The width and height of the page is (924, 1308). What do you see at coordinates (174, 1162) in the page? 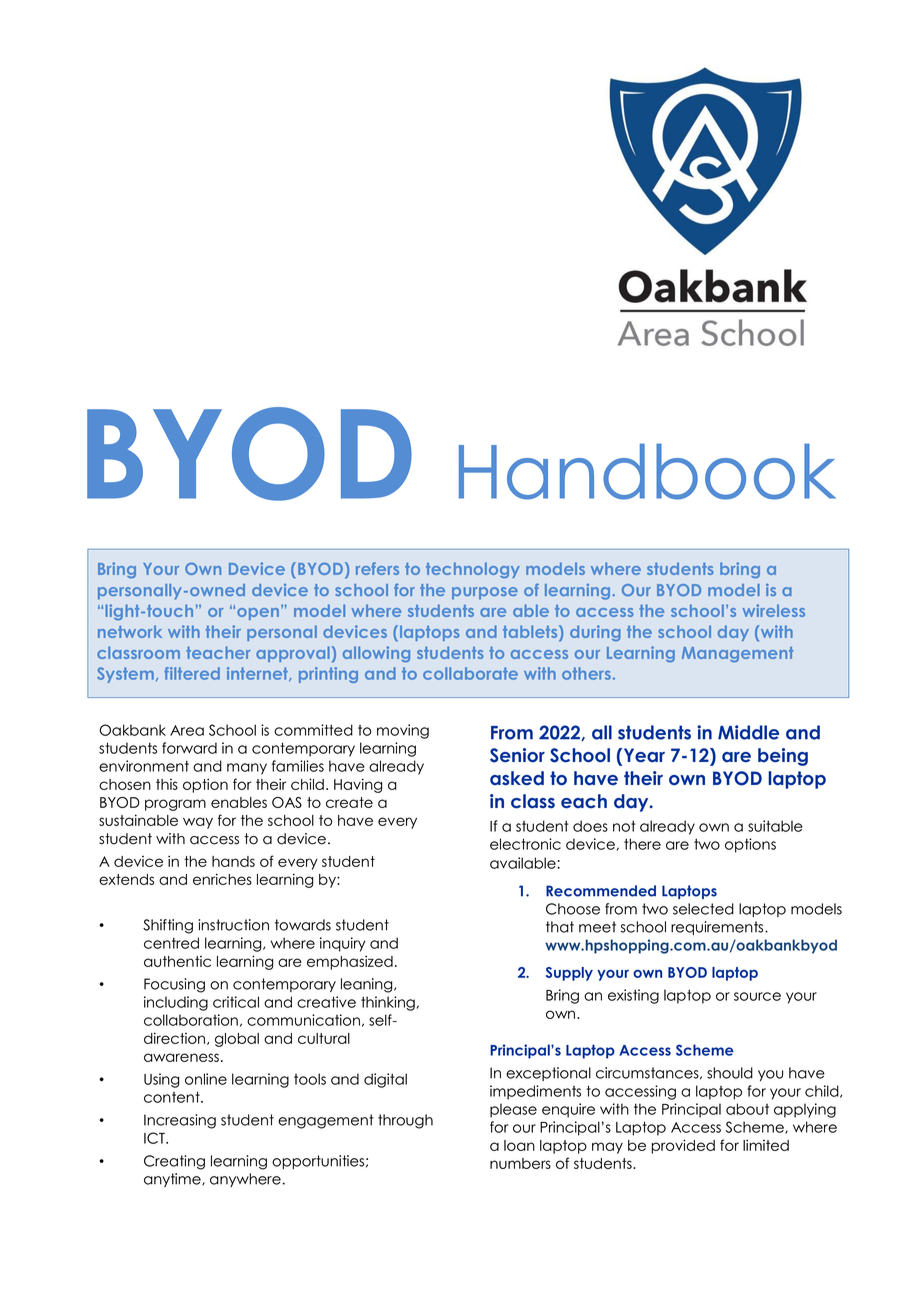
I see `Creating` at bounding box center [174, 1162].
